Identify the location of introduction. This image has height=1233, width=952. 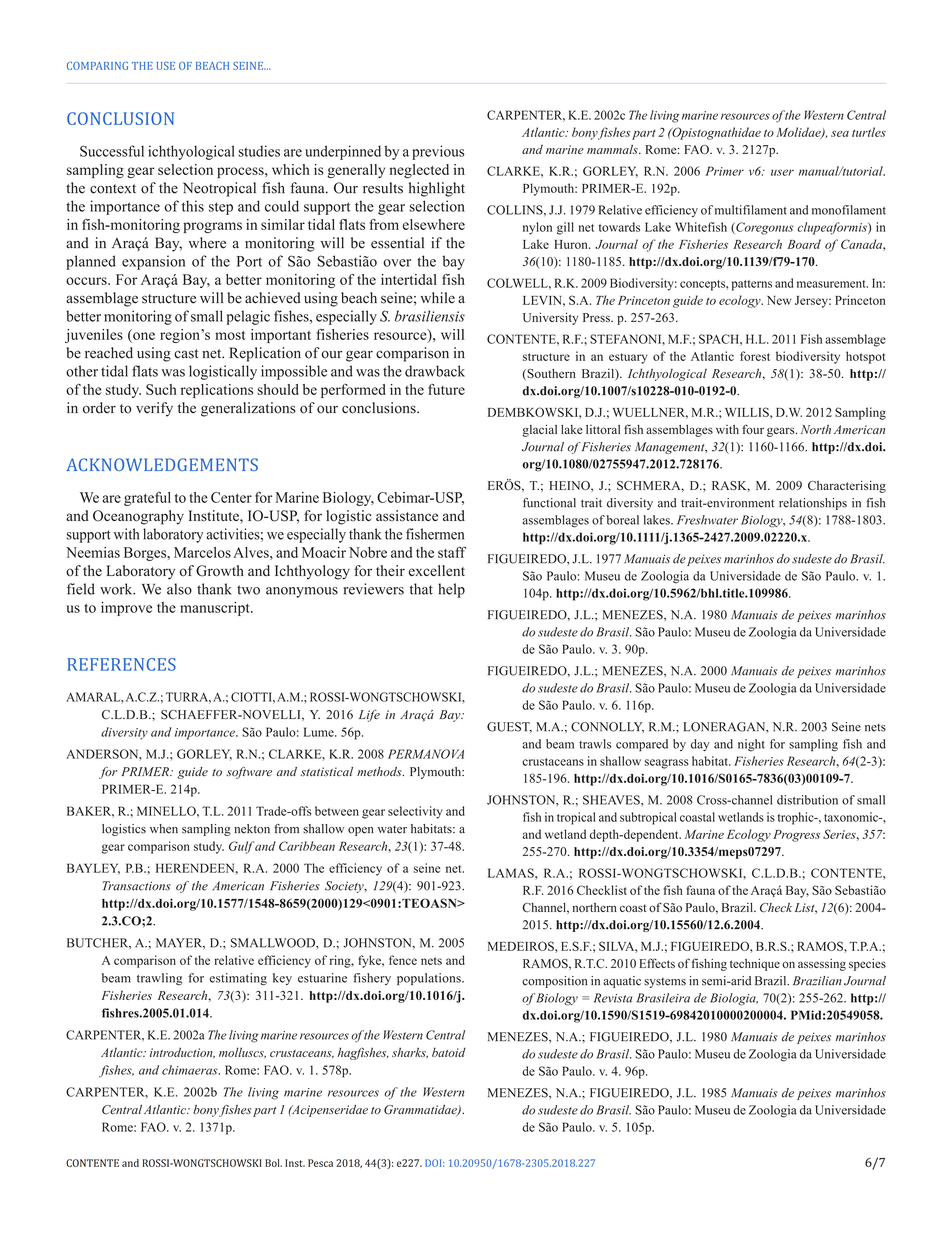
(182, 1053).
